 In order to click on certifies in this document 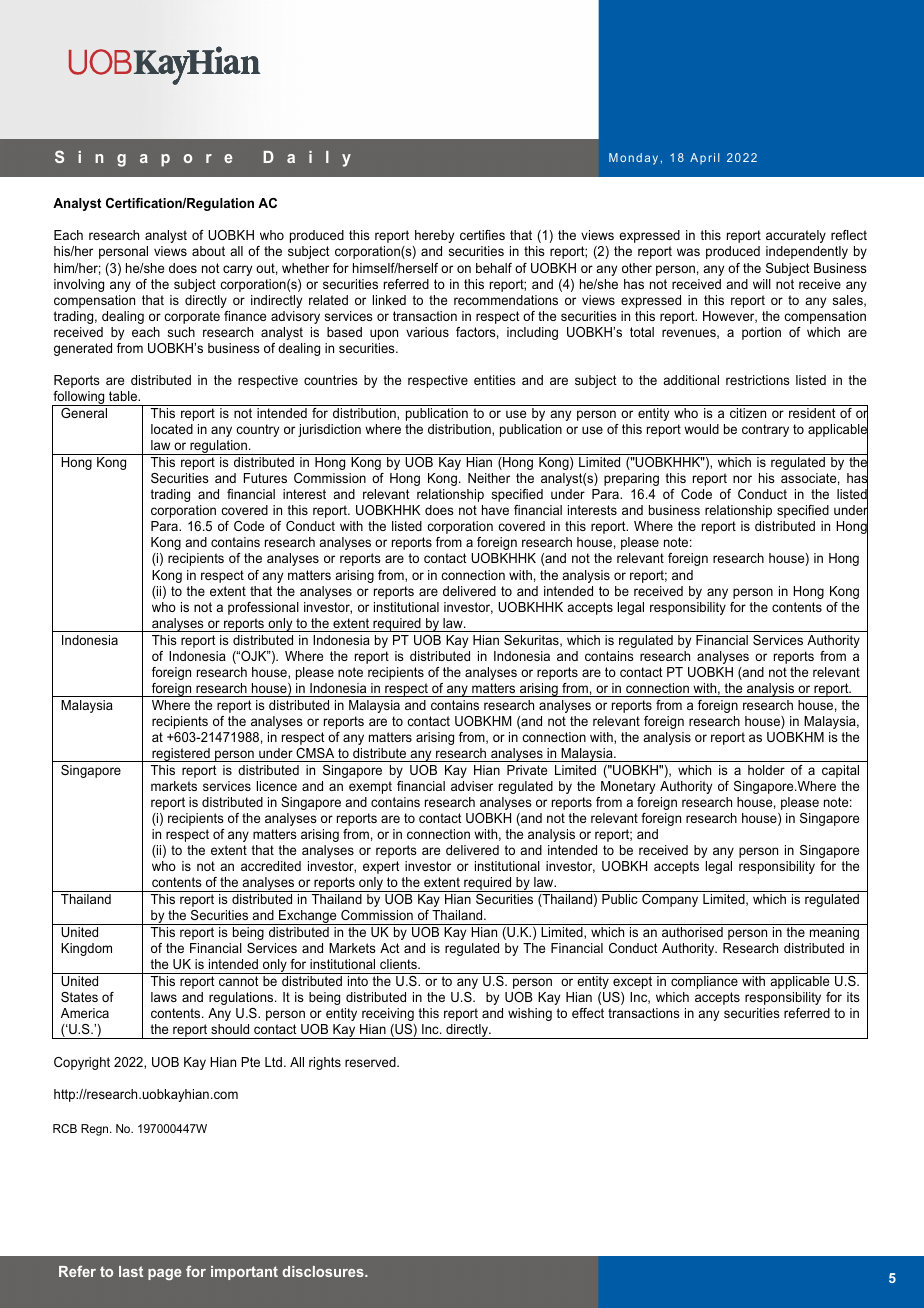, I will do `click(482, 235)`.
